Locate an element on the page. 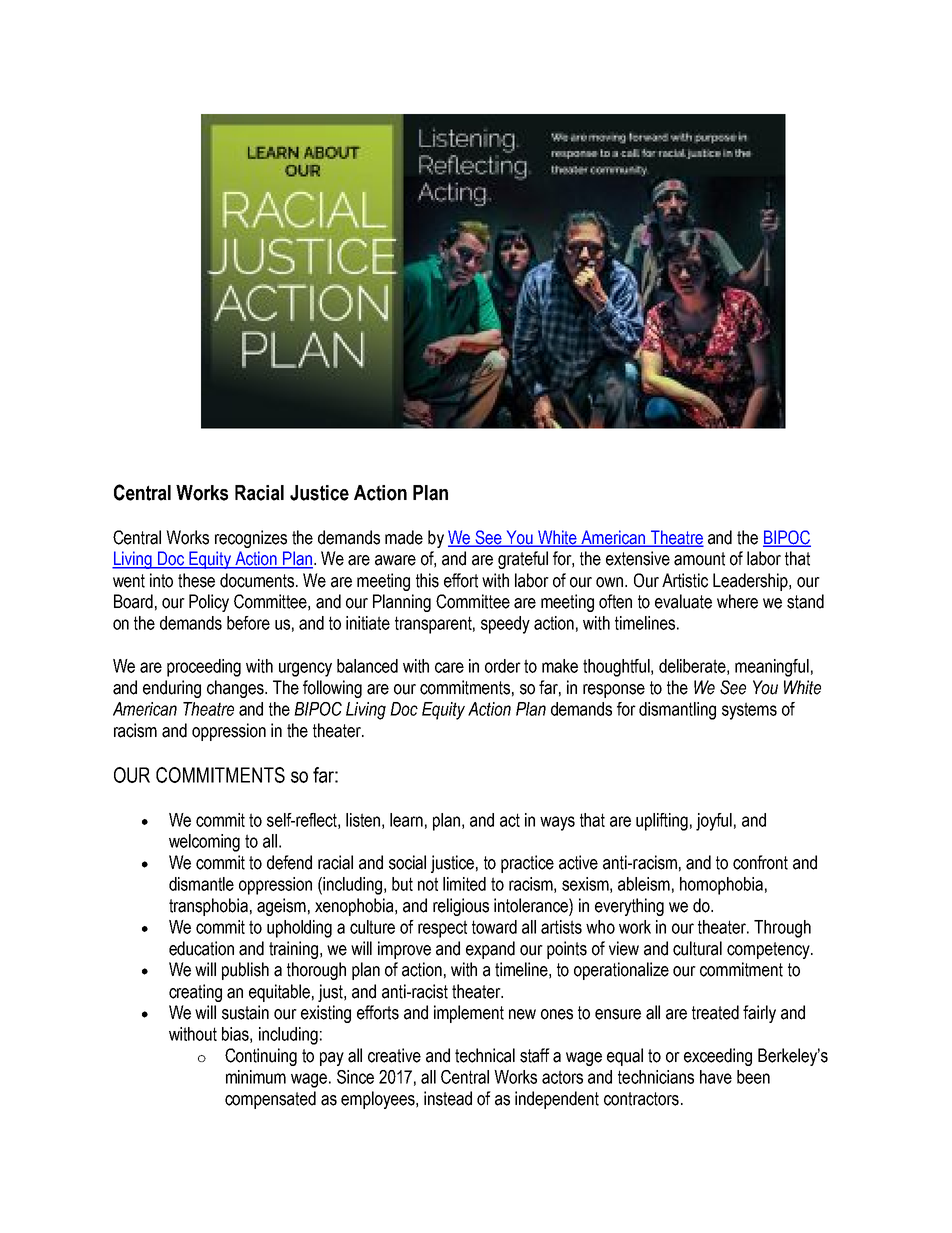  ways is located at coordinates (557, 823).
